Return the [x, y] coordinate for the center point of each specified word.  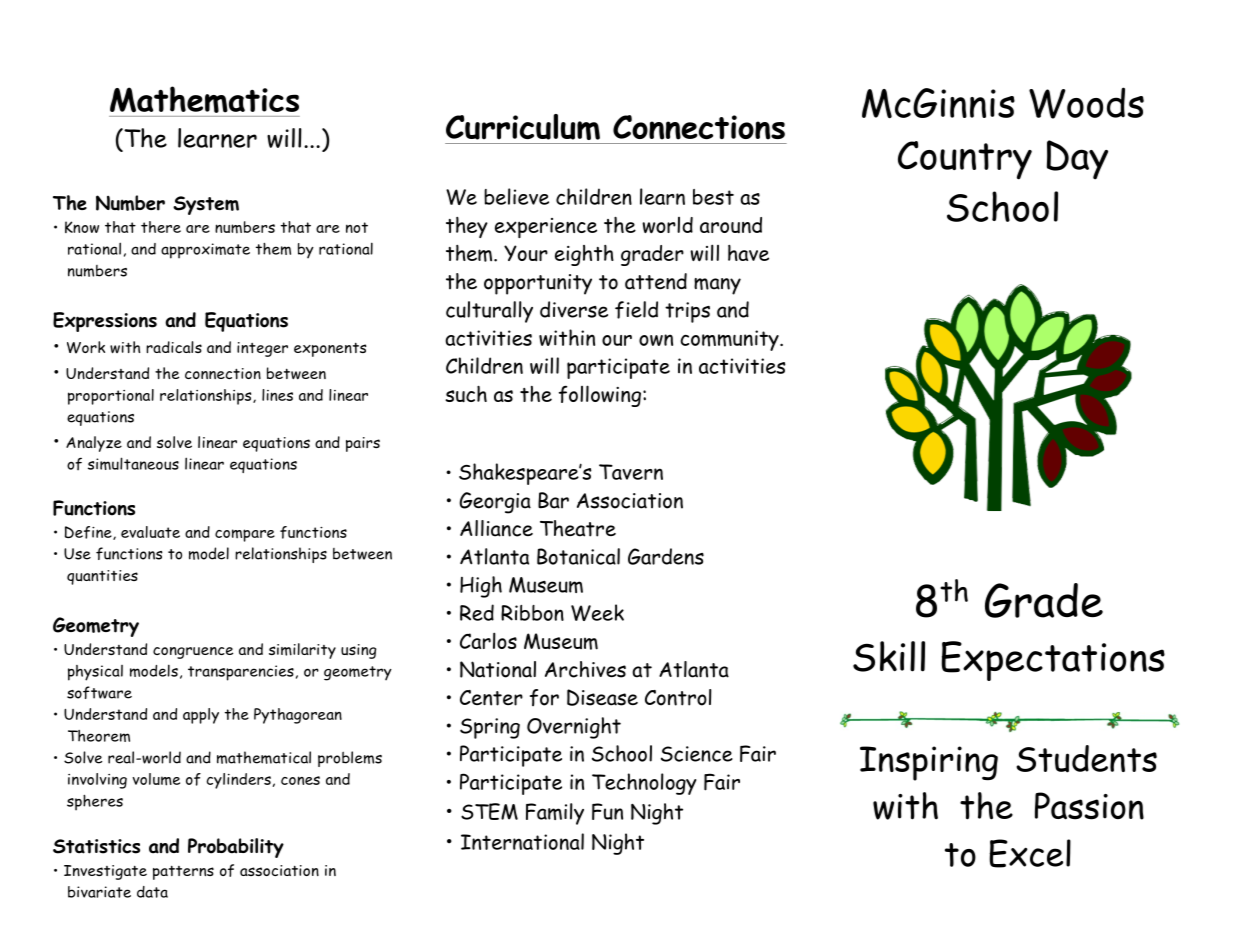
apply [201, 716]
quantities [102, 577]
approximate [205, 251]
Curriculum [523, 127]
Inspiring [929, 763]
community [730, 340]
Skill [889, 656]
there [161, 227]
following [600, 396]
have [748, 253]
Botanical [578, 556]
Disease [602, 697]
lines [277, 395]
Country [965, 160]
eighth [584, 255]
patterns [183, 872]
